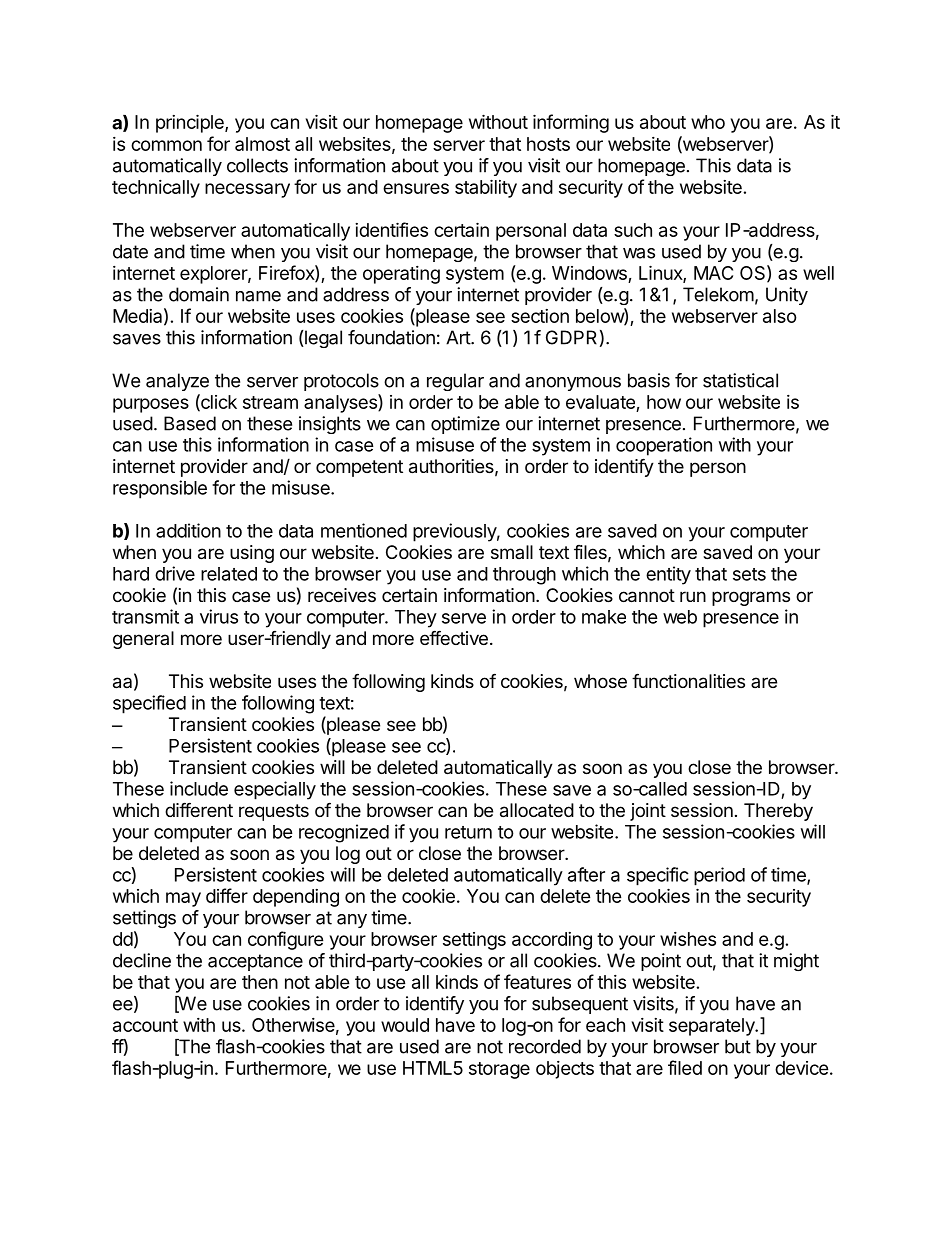 This document has height=1233, width=952. Describe the element at coordinates (199, 294) in the document. I see `domain` at that location.
